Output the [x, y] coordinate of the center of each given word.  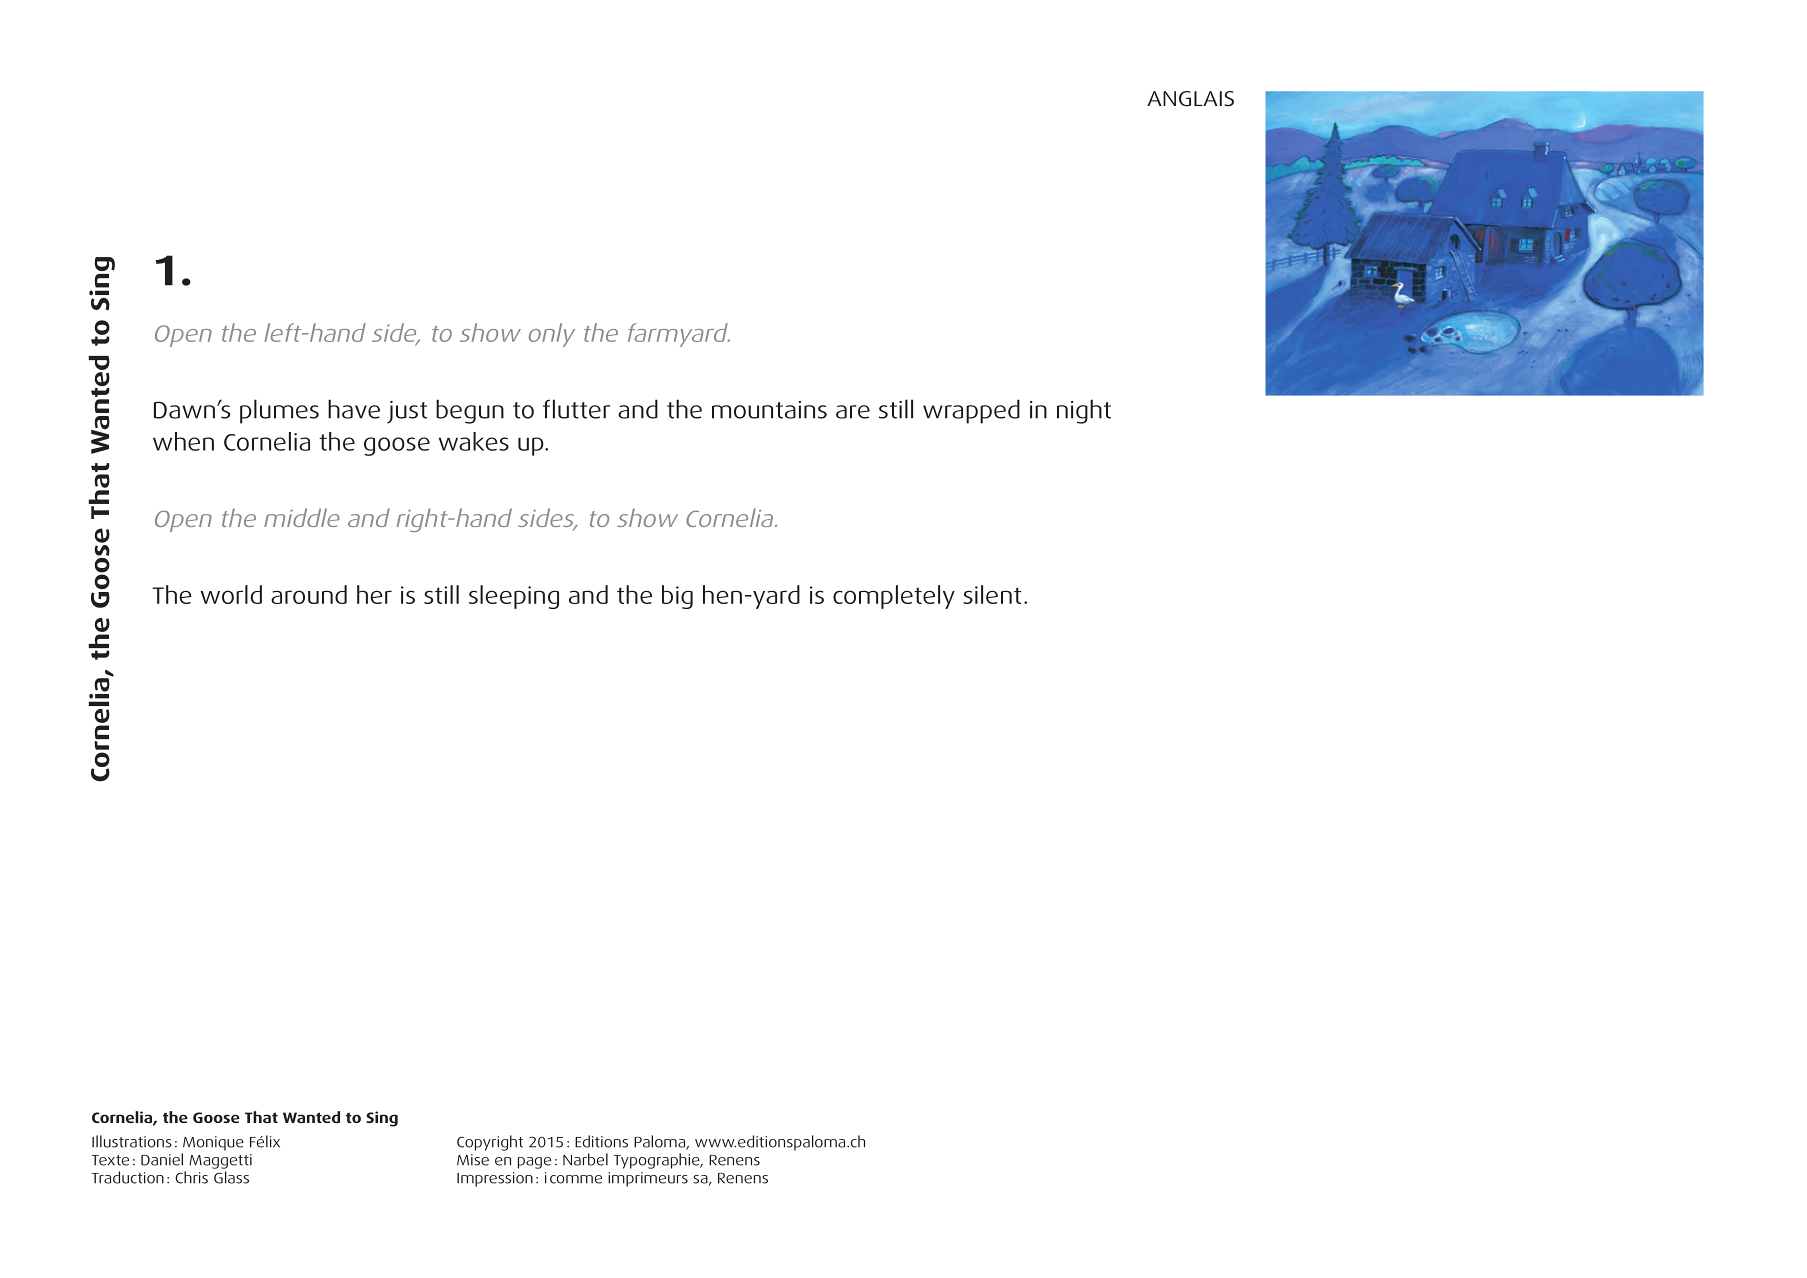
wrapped [971, 411]
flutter [576, 409]
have [354, 409]
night [1084, 411]
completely [894, 597]
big [677, 597]
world [231, 594]
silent [992, 594]
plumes [279, 411]
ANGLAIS [1190, 99]
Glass [231, 1177]
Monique [213, 1143]
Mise [473, 1160]
